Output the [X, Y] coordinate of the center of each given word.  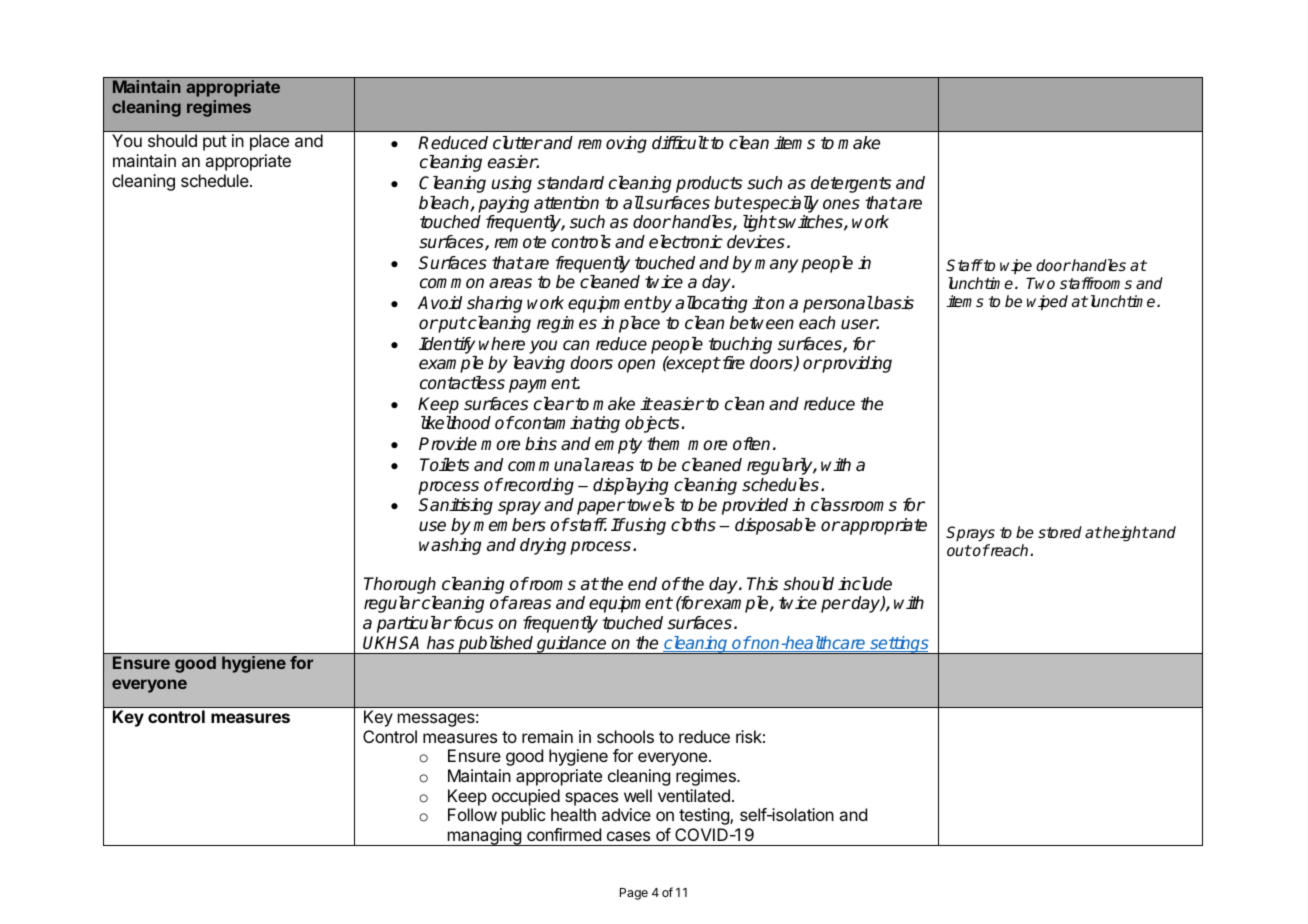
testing [705, 816]
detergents [851, 184]
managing [484, 837]
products [709, 184]
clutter [518, 142]
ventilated [694, 795]
